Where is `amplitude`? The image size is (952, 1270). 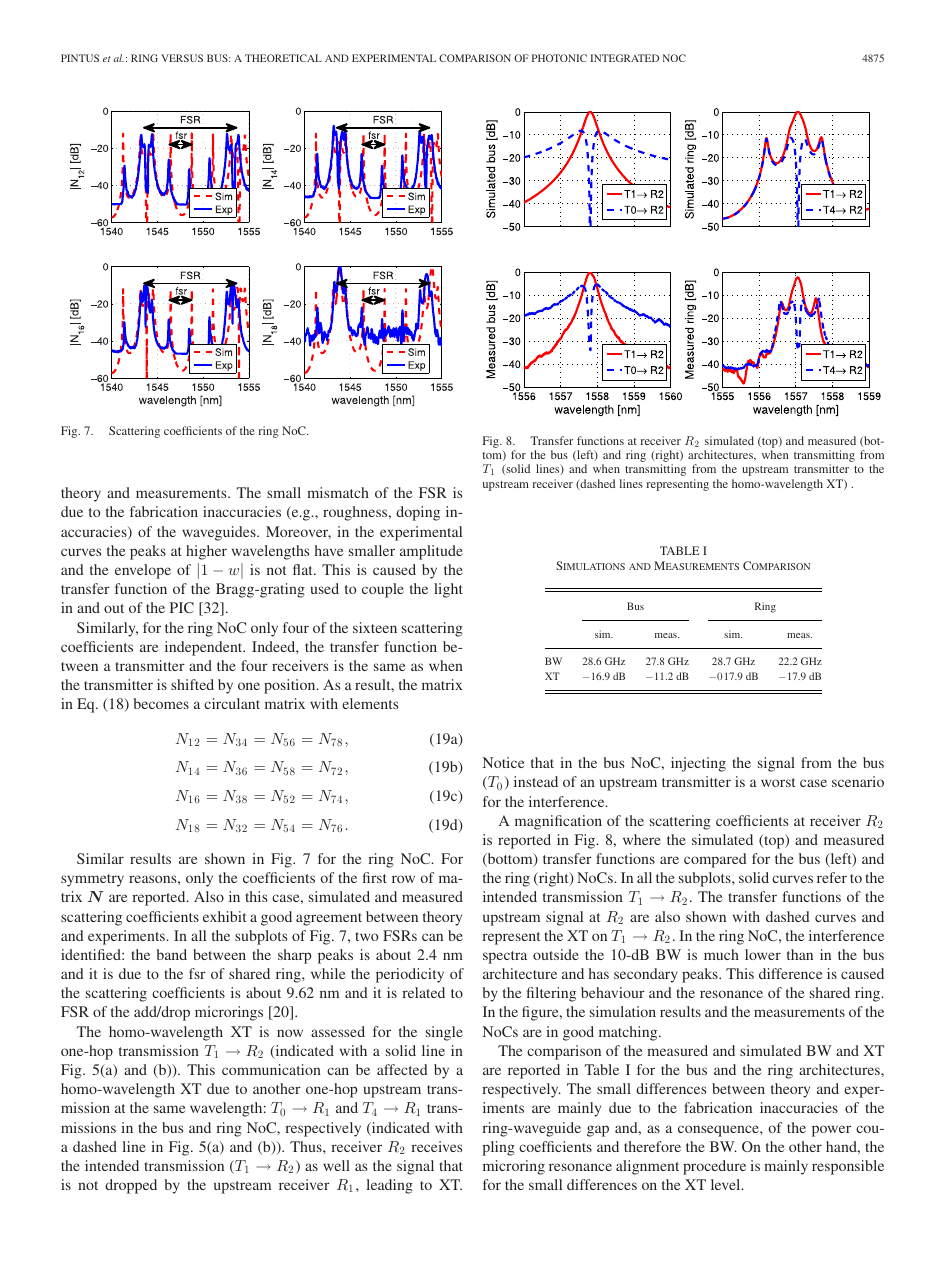 amplitude is located at coordinates (431, 552).
